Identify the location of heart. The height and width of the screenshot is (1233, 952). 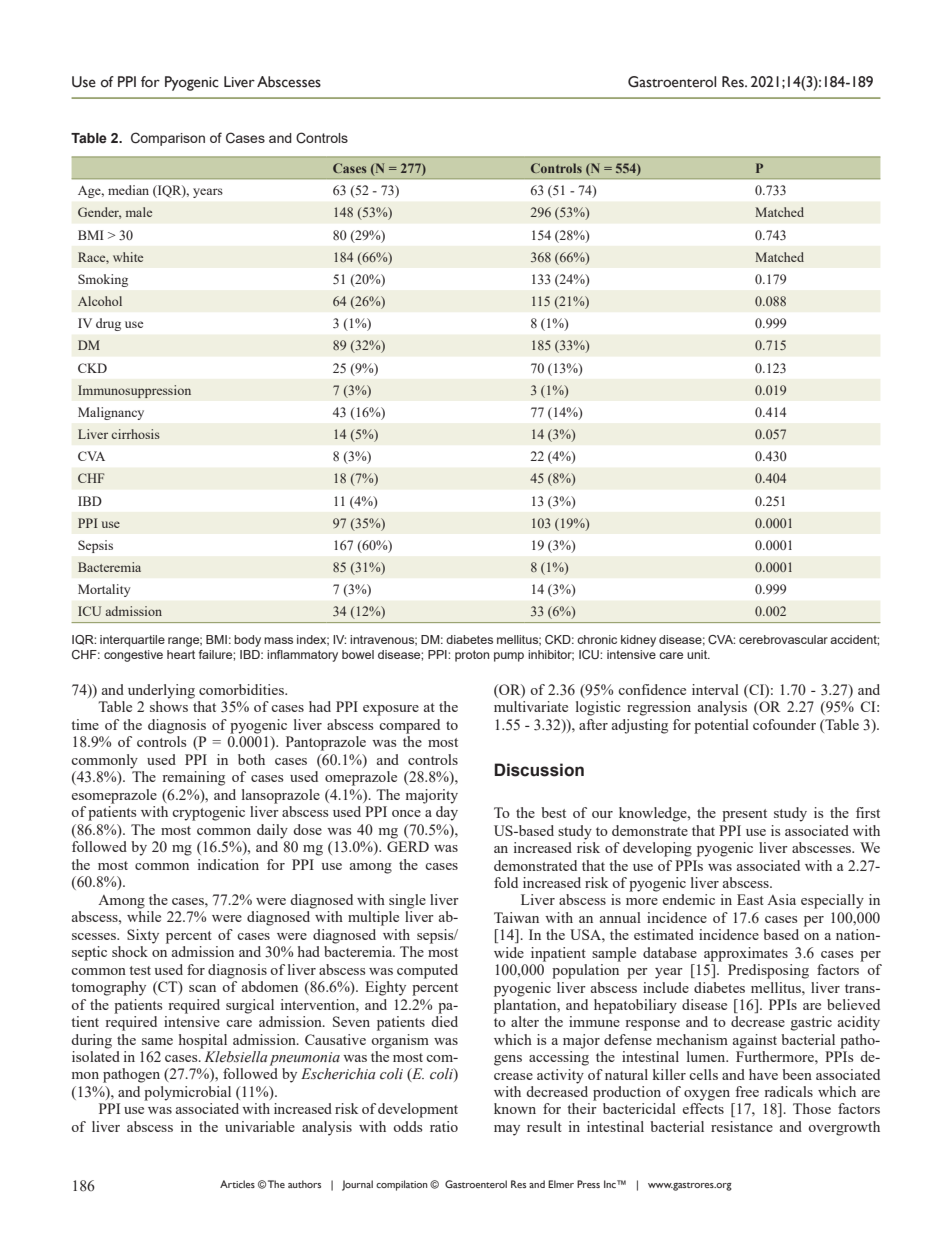
(181, 654).
